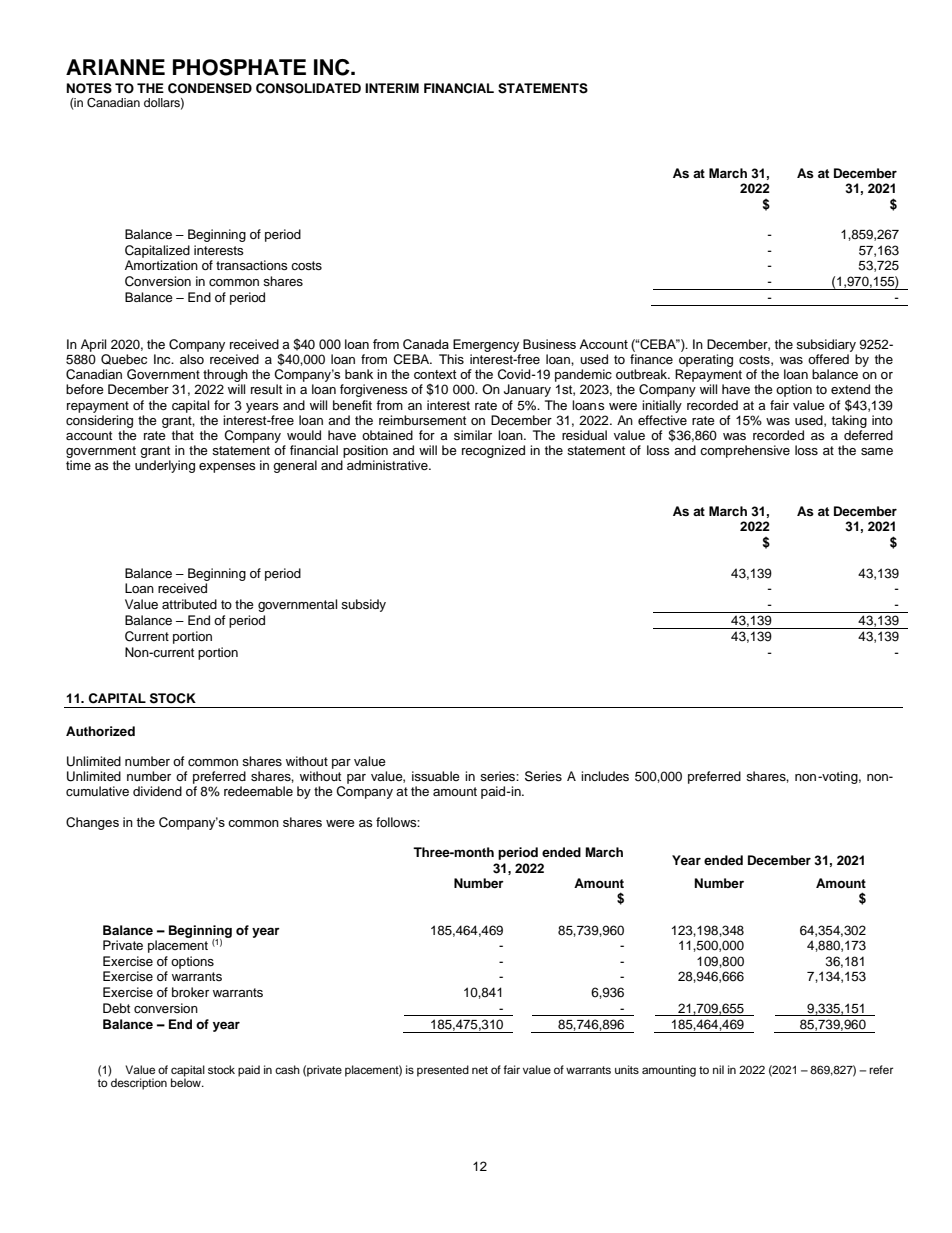  I want to click on subsidiary, so click(826, 345).
